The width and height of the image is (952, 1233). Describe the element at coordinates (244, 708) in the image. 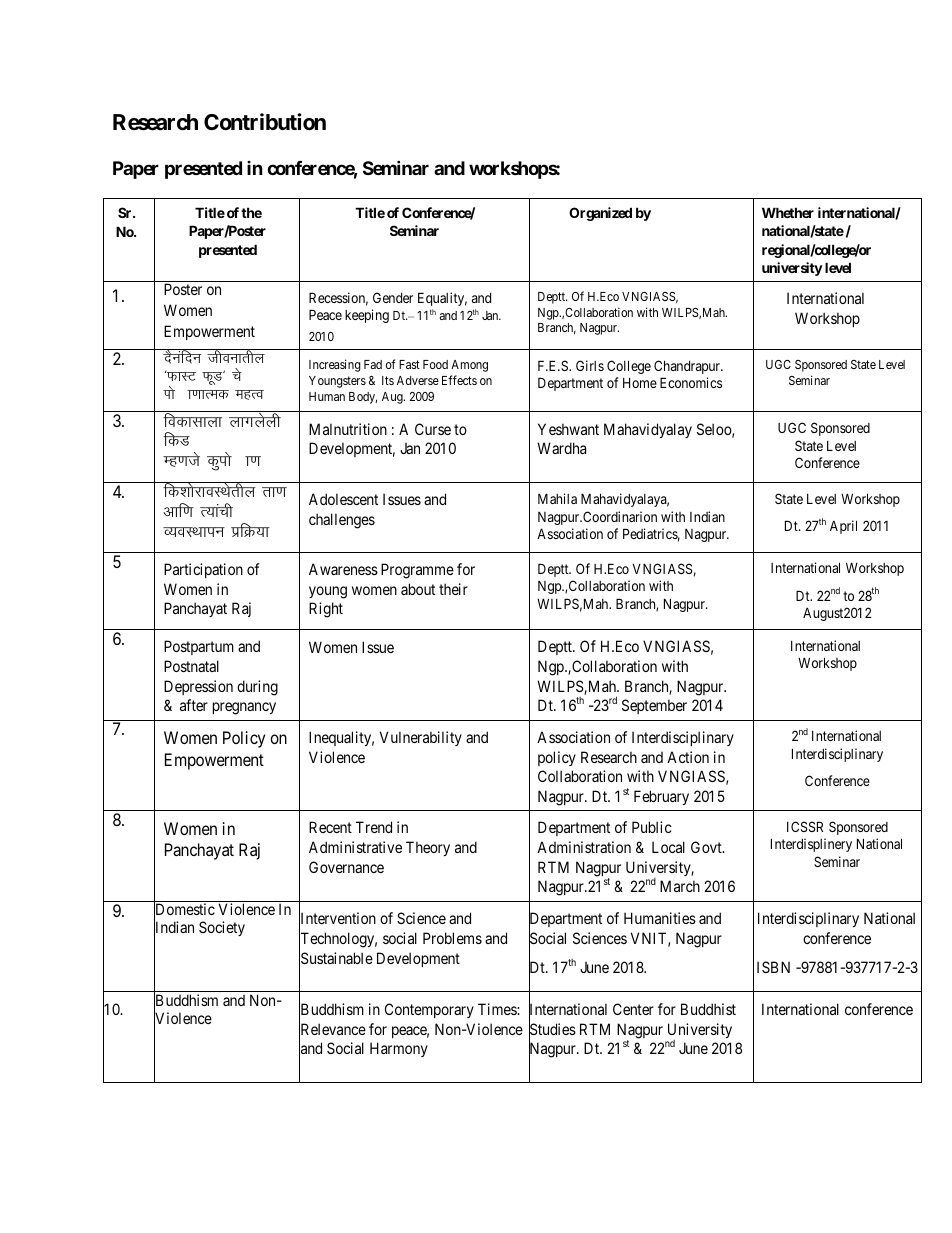

I see `pregnancy` at that location.
